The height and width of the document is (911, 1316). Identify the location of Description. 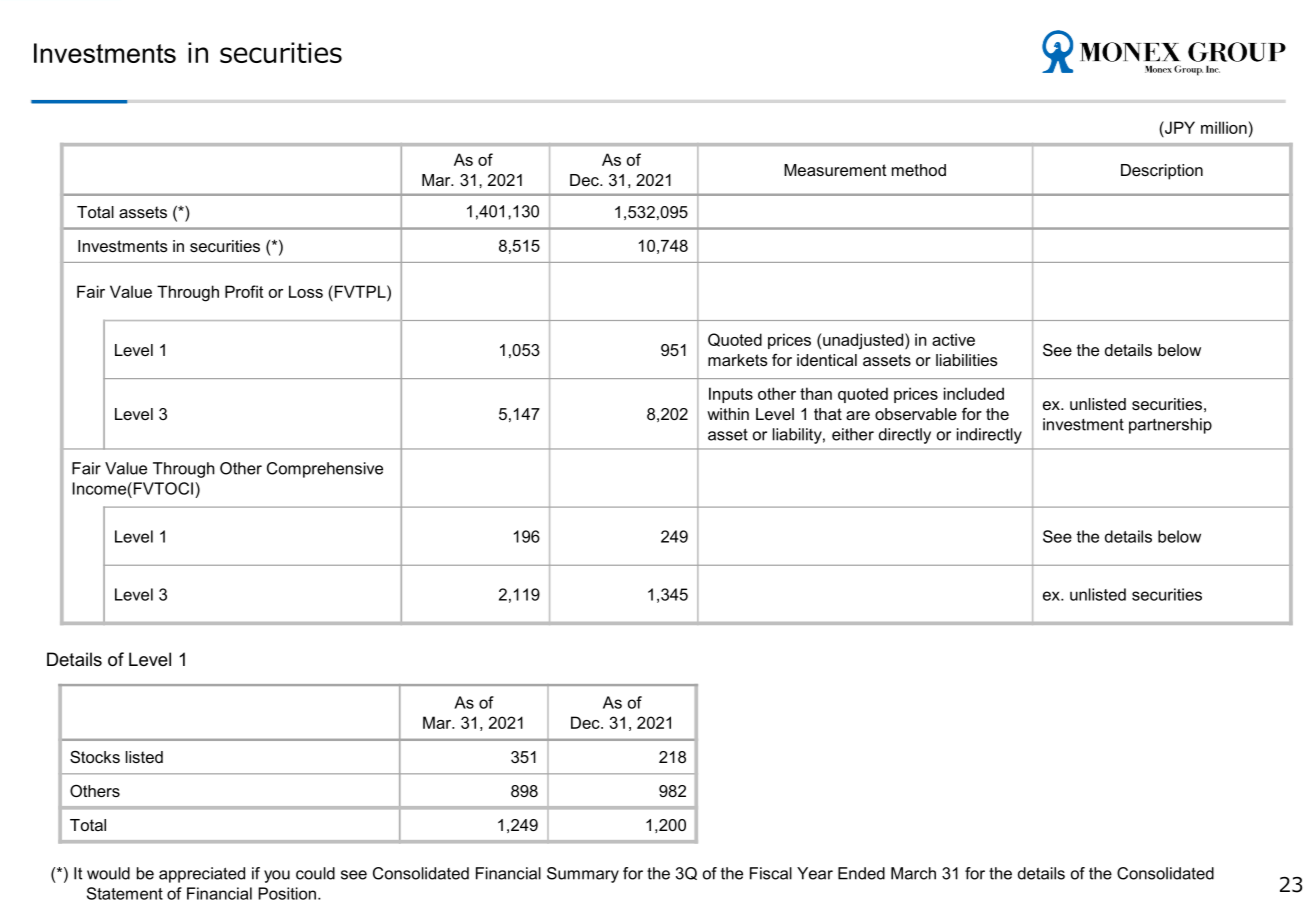
(1162, 172).
